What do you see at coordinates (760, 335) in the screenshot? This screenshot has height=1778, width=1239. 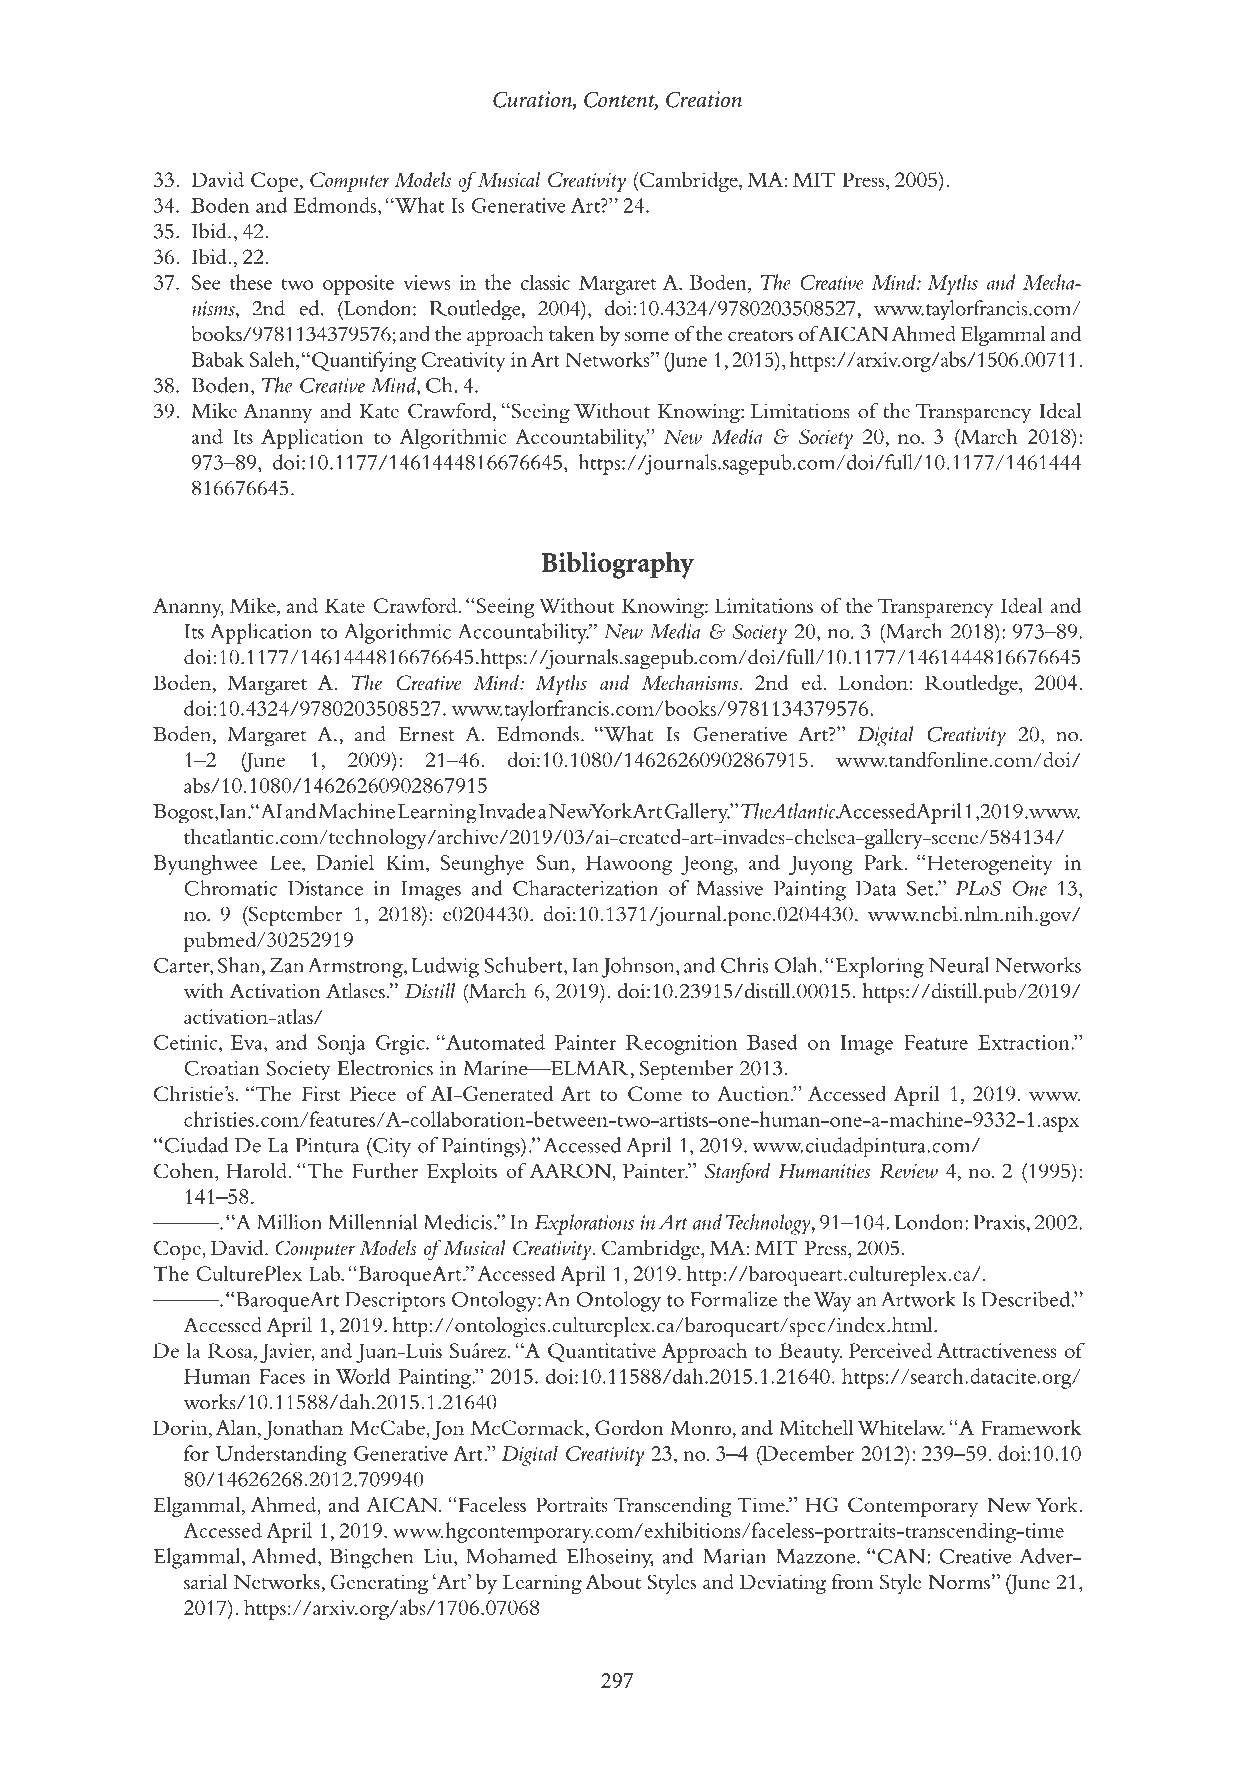 I see `creators` at bounding box center [760, 335].
